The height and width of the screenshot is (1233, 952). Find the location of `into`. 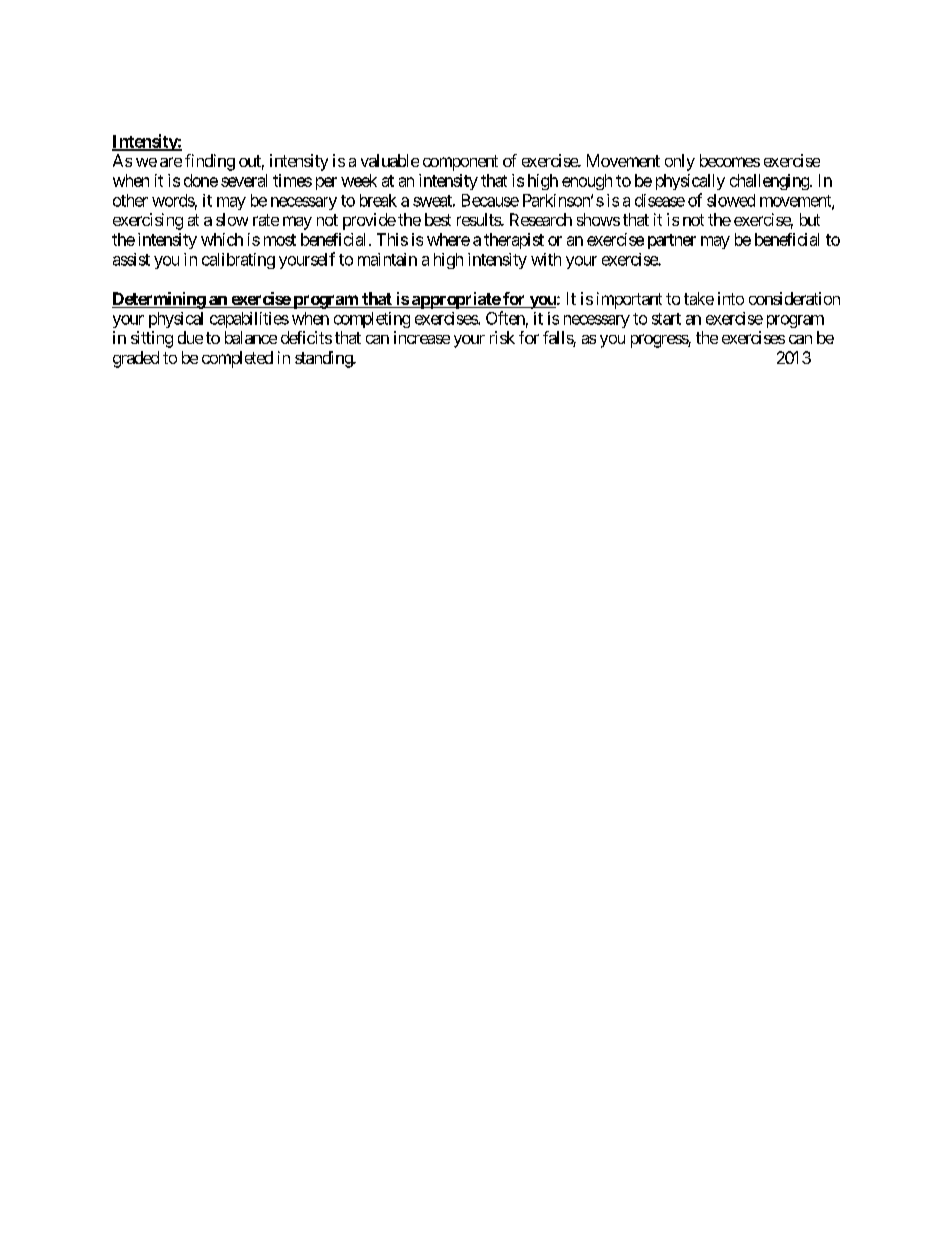

into is located at coordinates (731, 298).
